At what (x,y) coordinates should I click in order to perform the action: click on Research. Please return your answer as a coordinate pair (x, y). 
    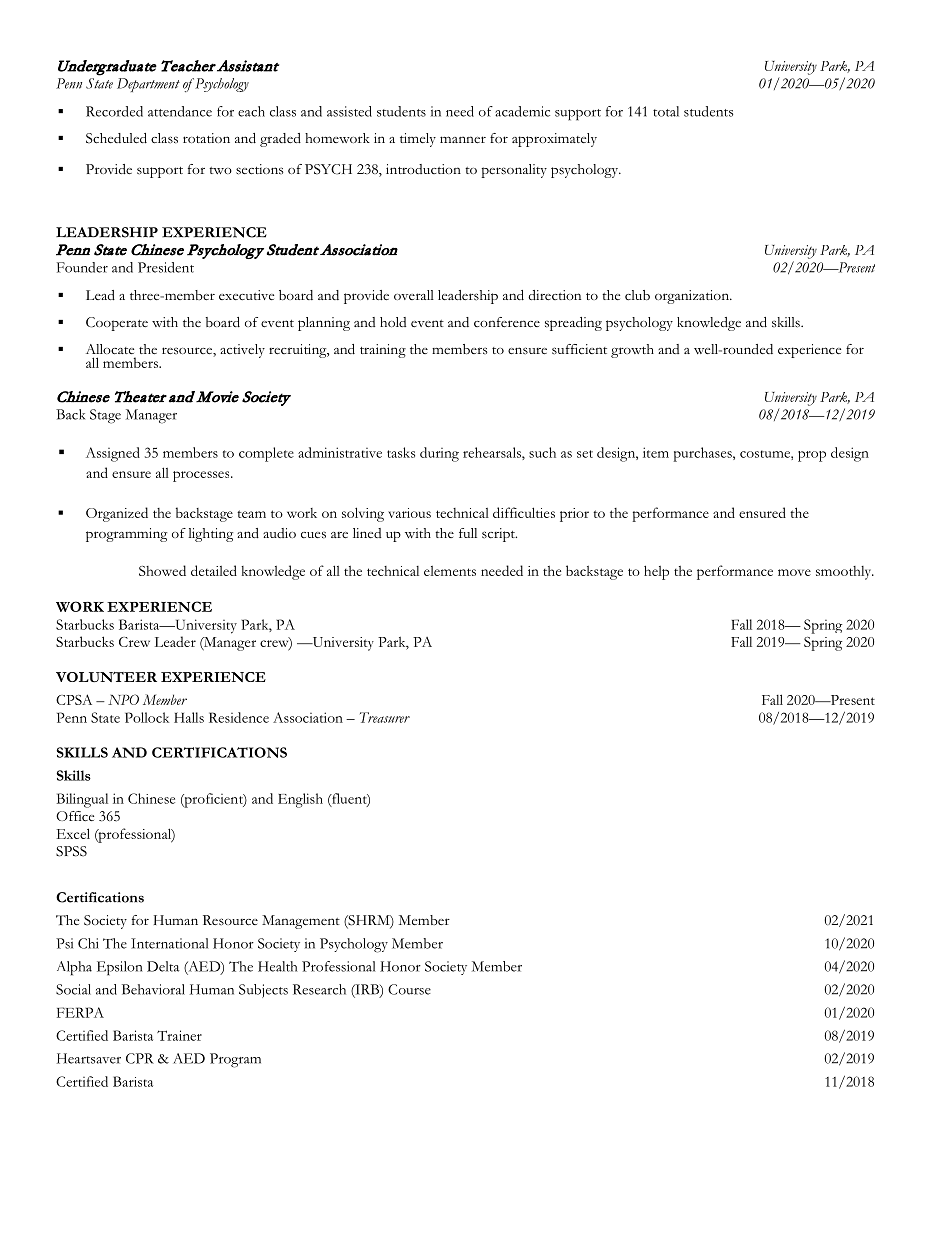
    Looking at the image, I should click on (319, 989).
